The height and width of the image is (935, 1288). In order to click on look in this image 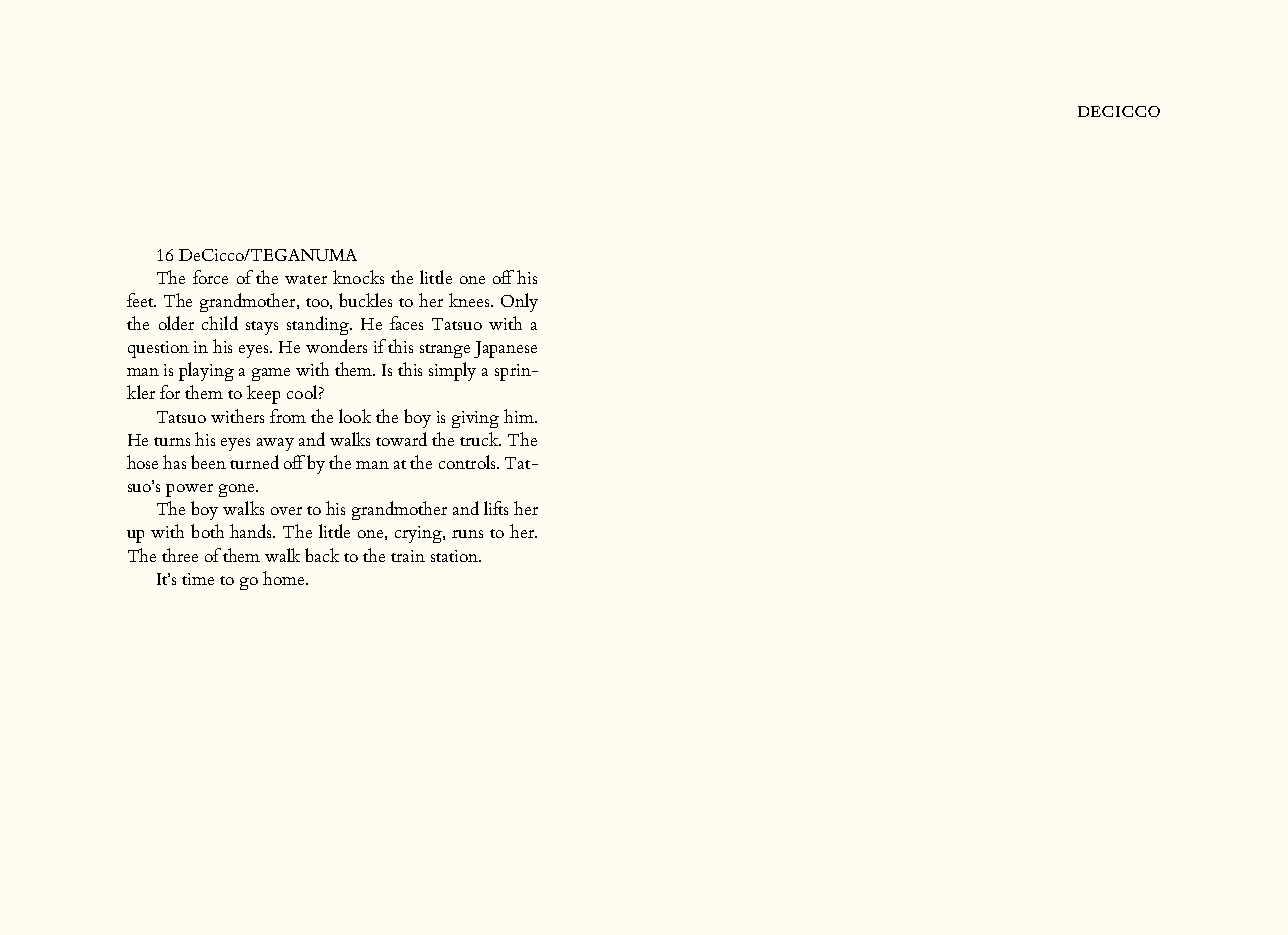, I will do `click(355, 416)`.
